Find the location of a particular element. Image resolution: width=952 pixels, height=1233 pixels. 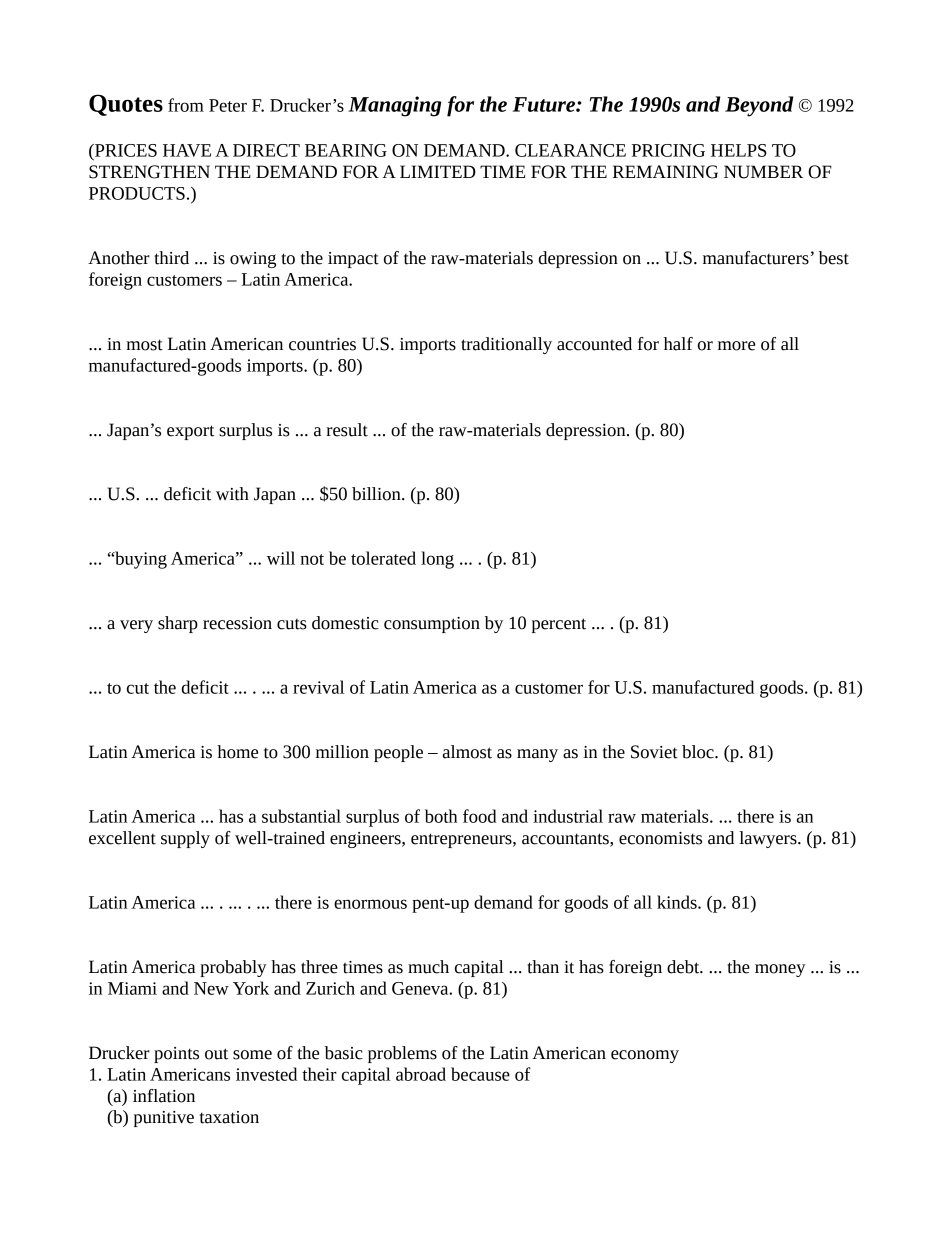

sharp is located at coordinates (178, 624).
